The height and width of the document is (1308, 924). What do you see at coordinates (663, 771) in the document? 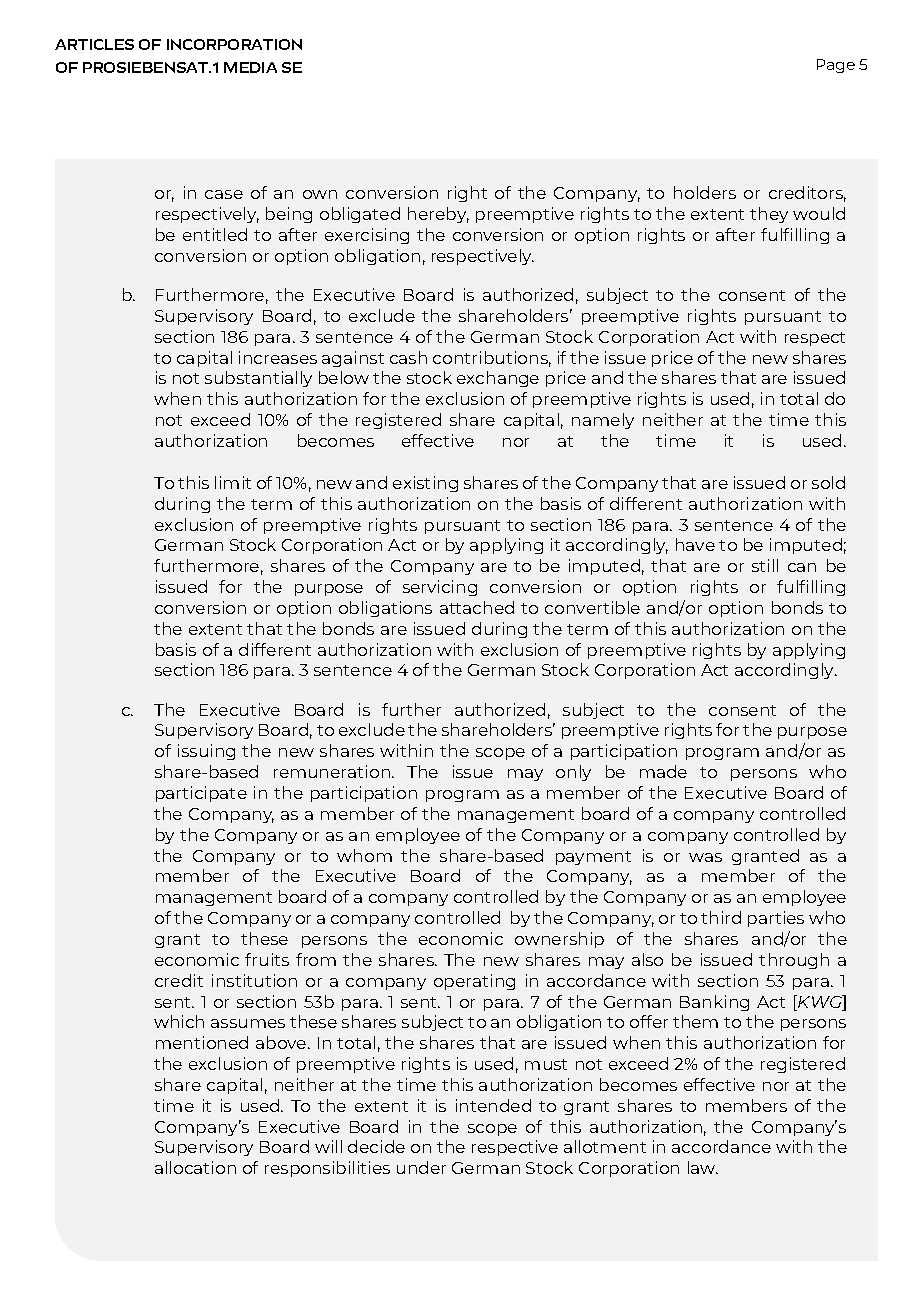
I see `made` at bounding box center [663, 771].
